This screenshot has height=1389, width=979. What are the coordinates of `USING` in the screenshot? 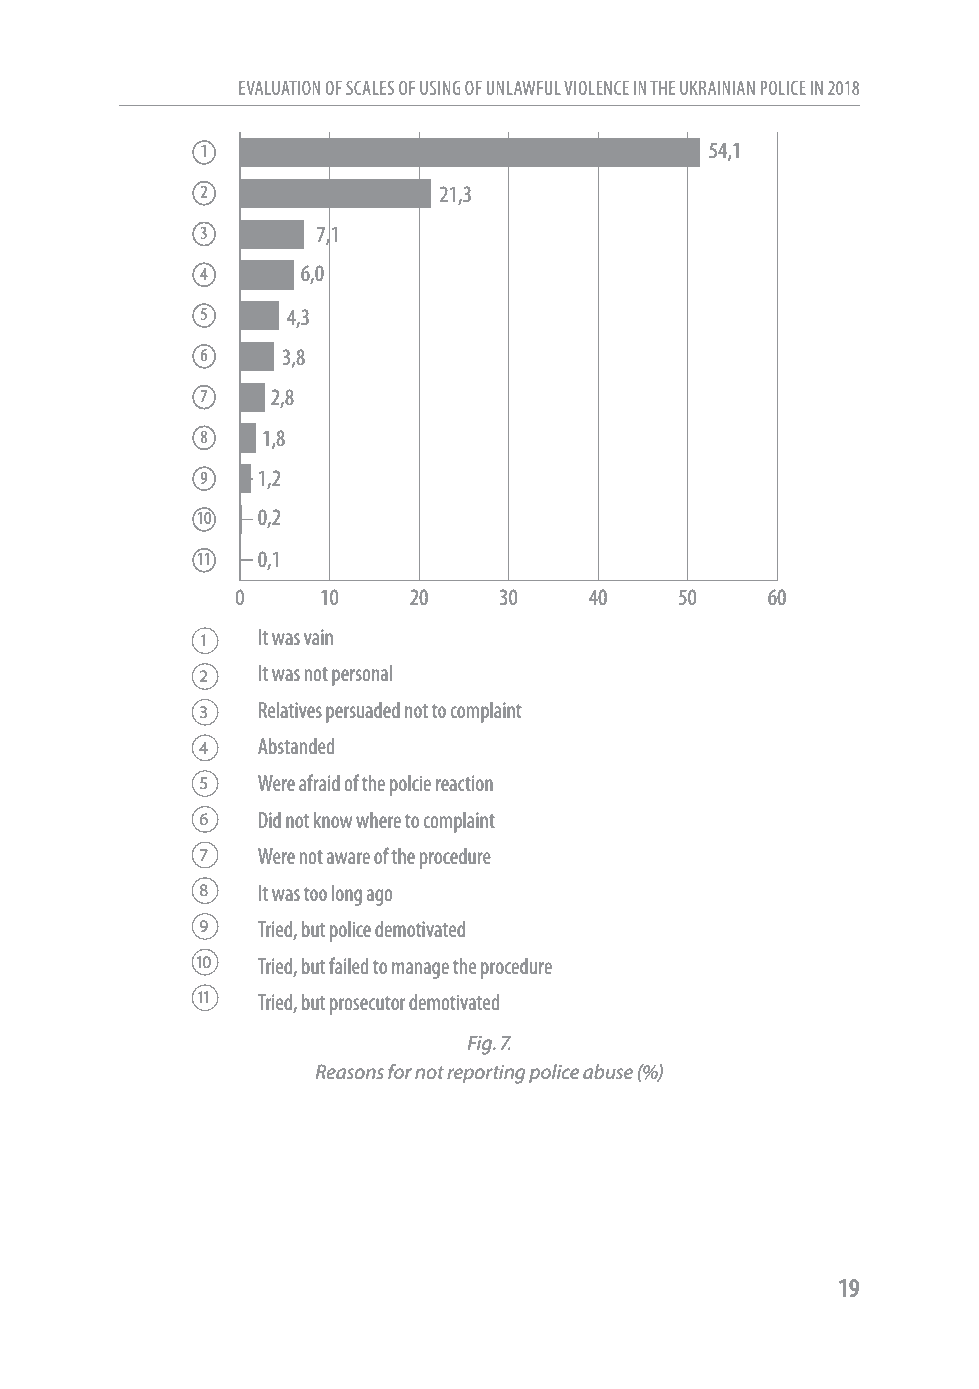 It's located at (440, 88).
